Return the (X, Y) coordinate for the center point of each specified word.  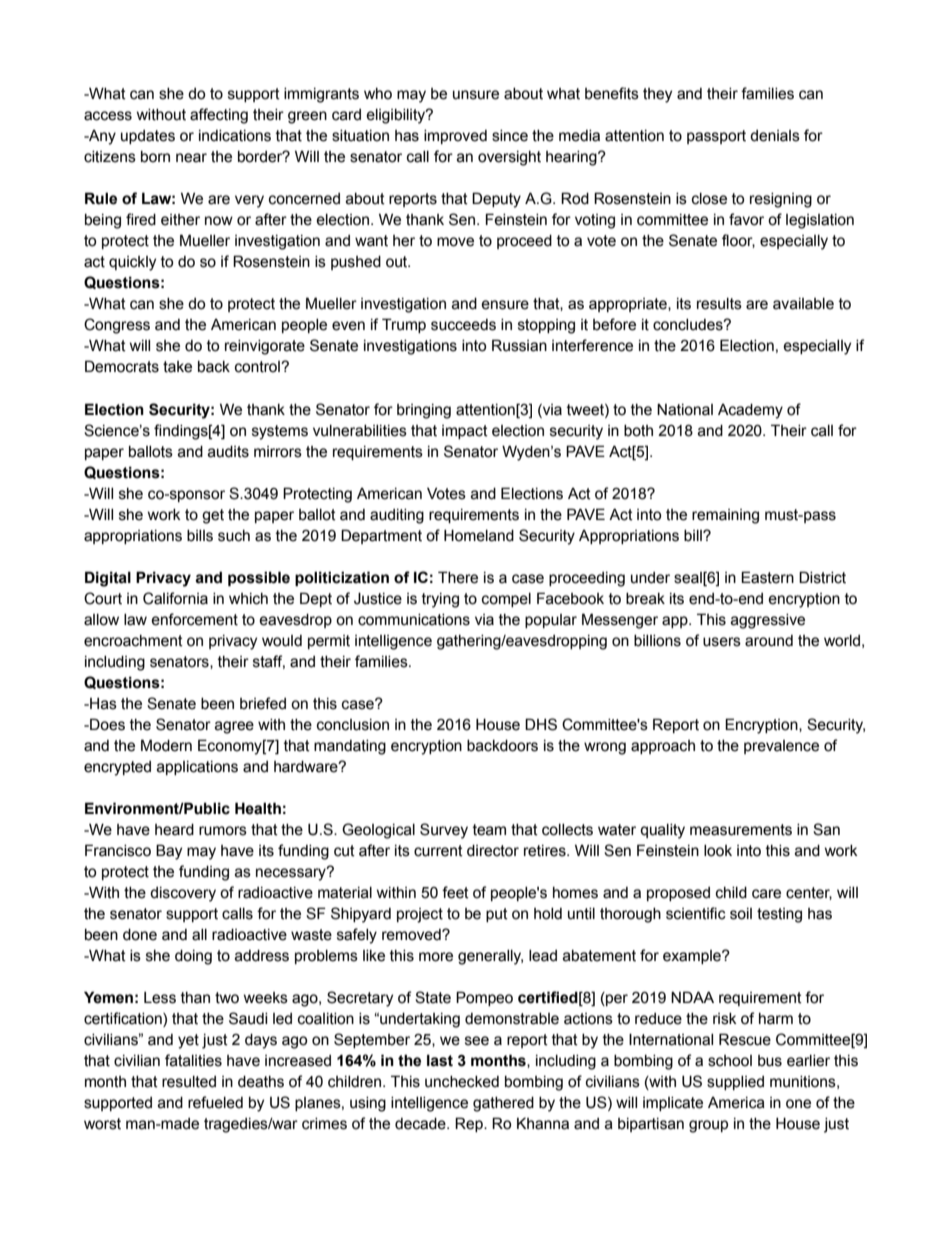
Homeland (479, 535)
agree (234, 727)
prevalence (781, 747)
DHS (541, 724)
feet (455, 892)
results (719, 304)
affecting (219, 116)
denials (775, 136)
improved (455, 137)
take (177, 367)
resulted (189, 1082)
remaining (725, 516)
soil (741, 914)
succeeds (463, 325)
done (140, 935)
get (213, 516)
